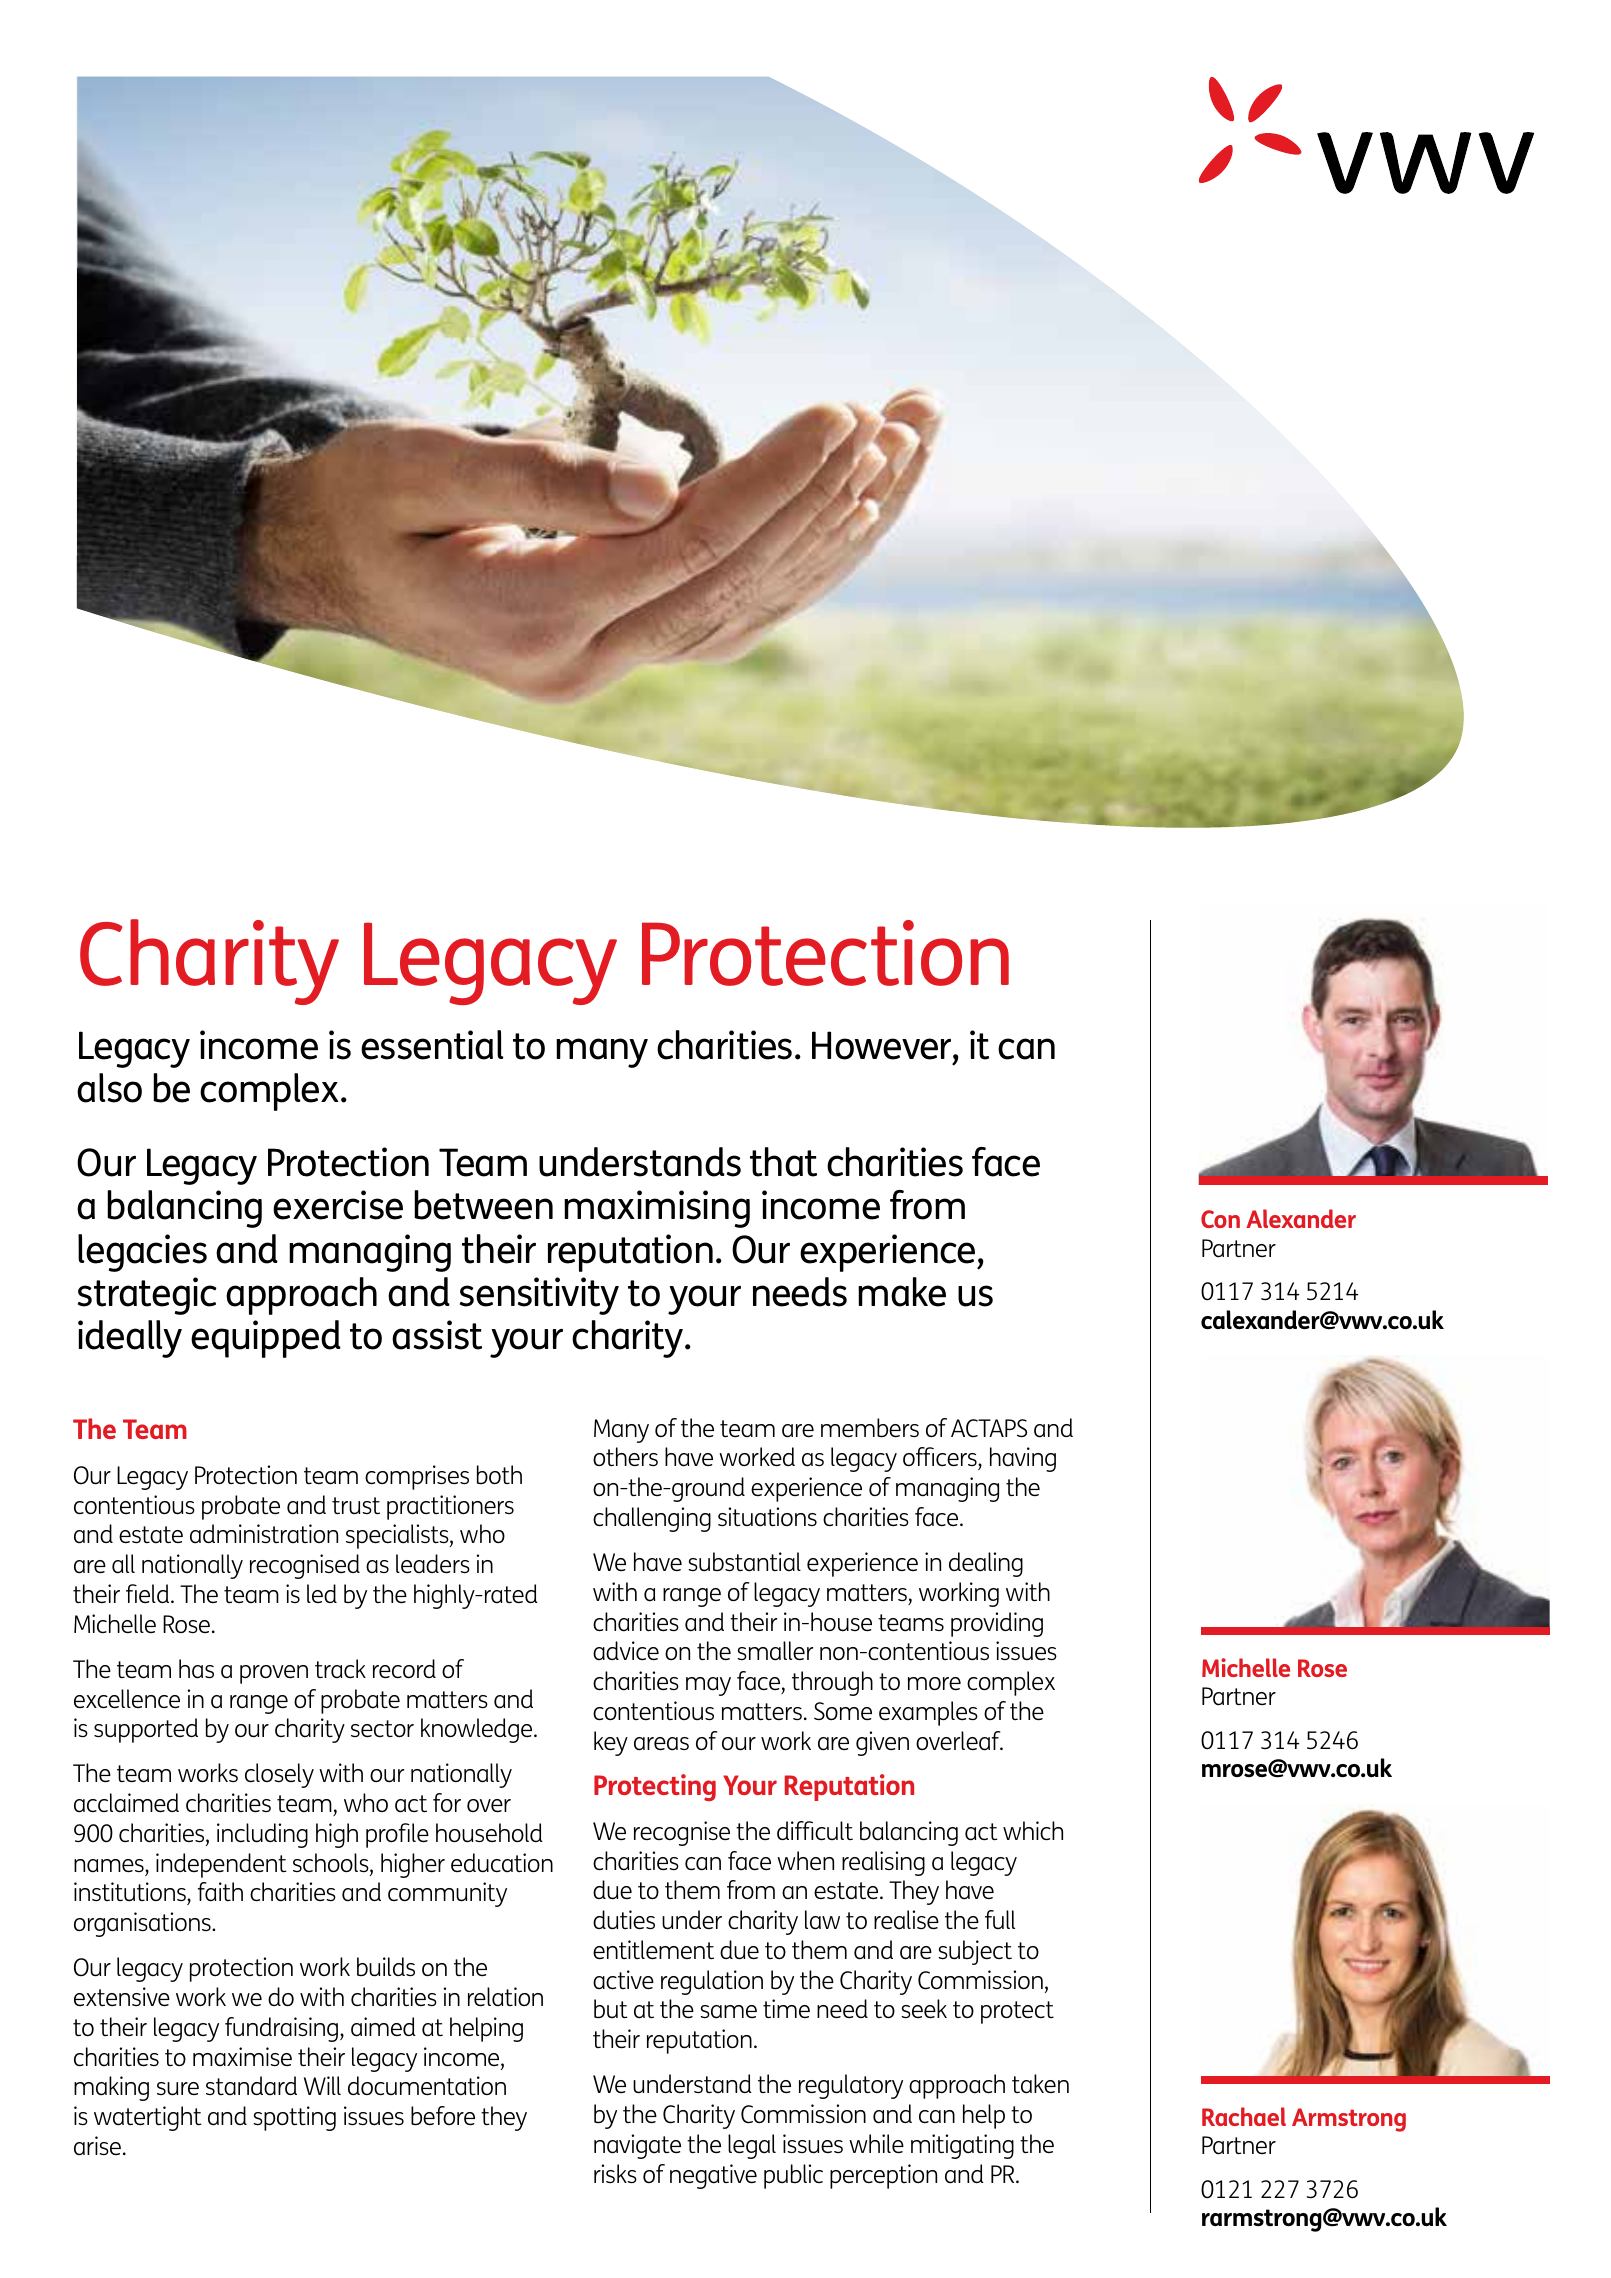 Image resolution: width=1611 pixels, height=2278 pixels. I want to click on spotting, so click(294, 2118).
